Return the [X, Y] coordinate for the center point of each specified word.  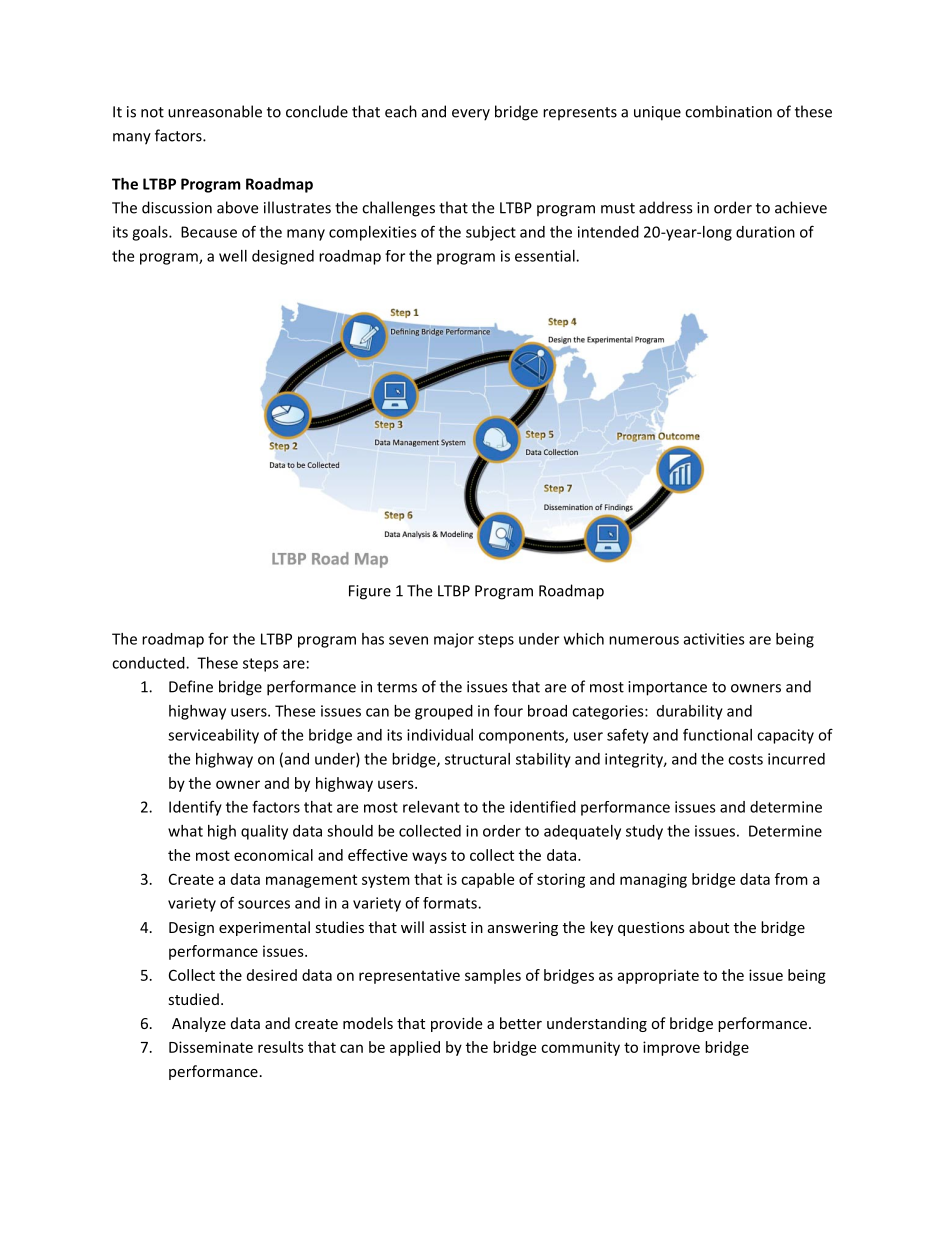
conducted [149, 663]
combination [728, 111]
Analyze [199, 1024]
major [454, 640]
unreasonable [215, 111]
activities [714, 639]
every [471, 115]
